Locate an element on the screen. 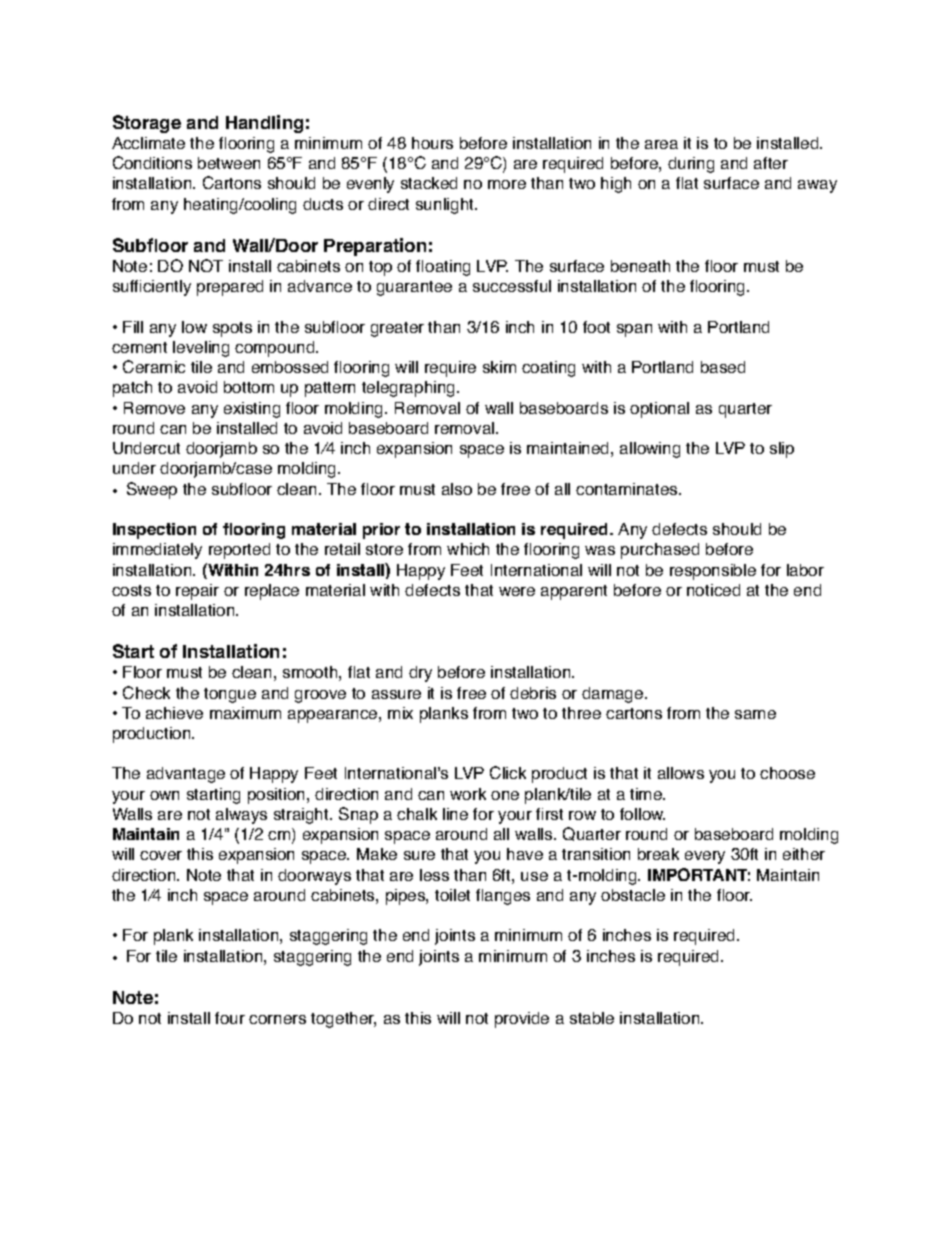  choose is located at coordinates (787, 773).
